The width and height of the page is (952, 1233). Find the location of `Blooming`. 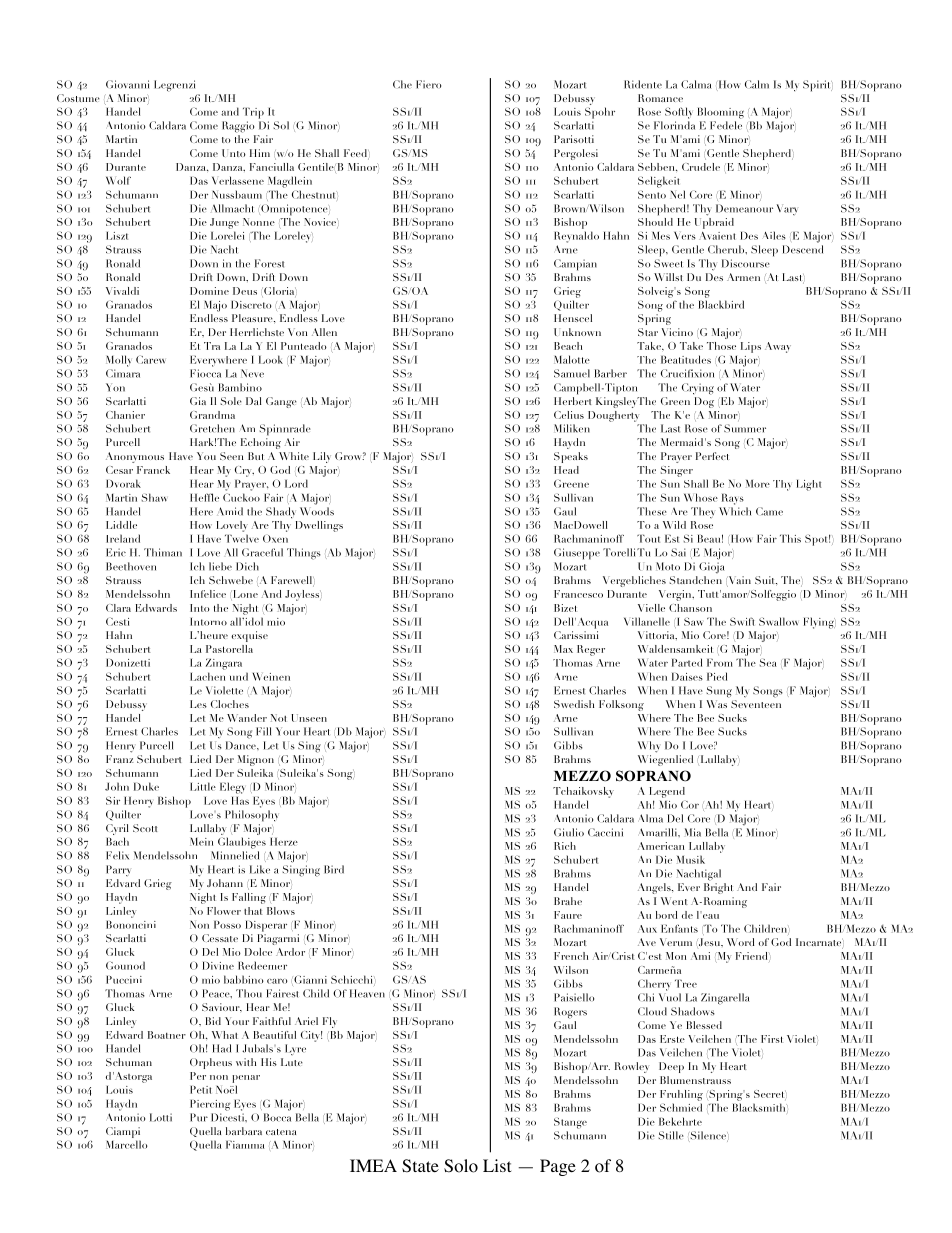

Blooming is located at coordinates (721, 113).
